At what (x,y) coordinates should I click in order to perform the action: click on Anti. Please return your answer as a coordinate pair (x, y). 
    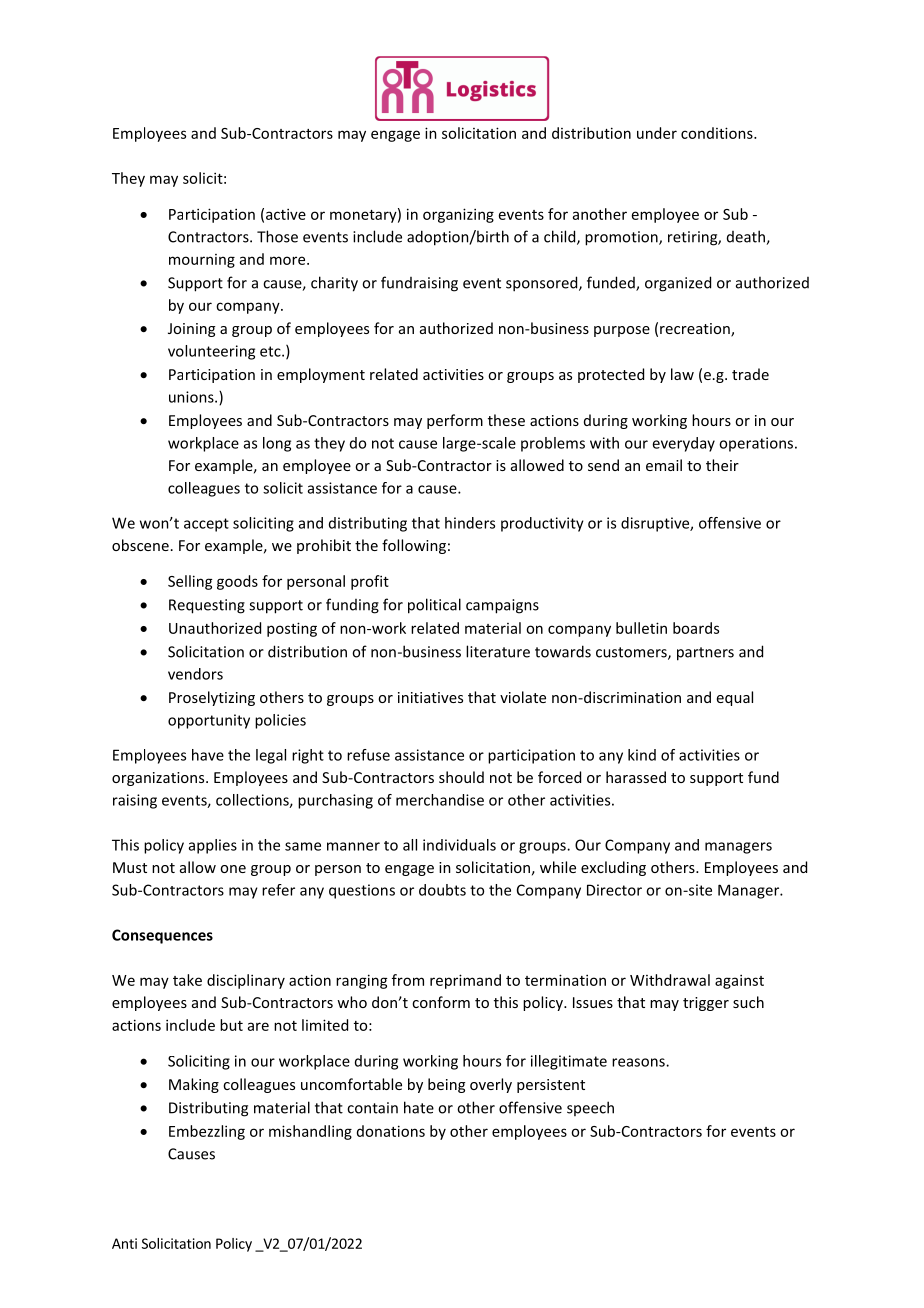
    Looking at the image, I should click on (124, 1243).
